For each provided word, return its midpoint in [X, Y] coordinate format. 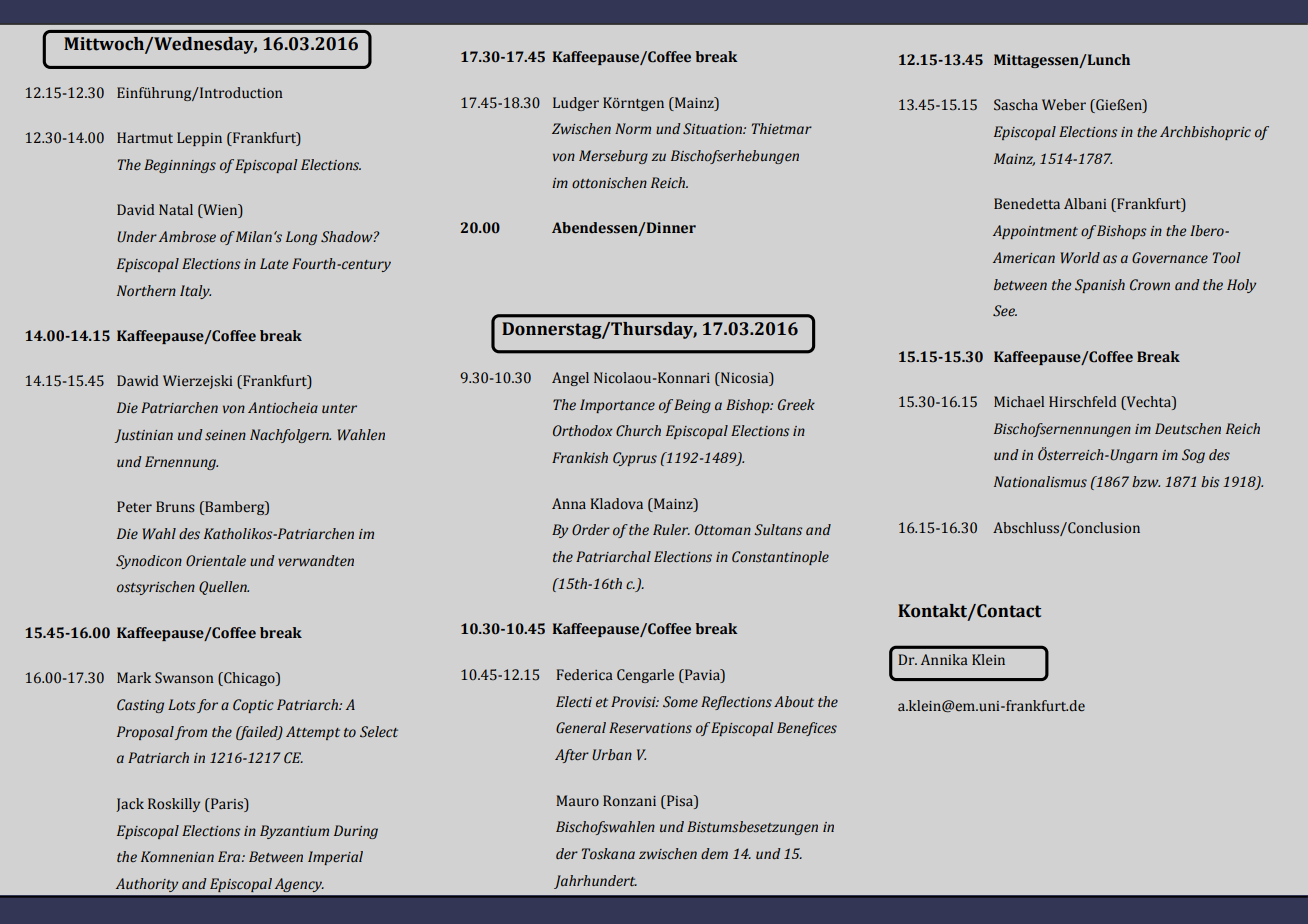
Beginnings [180, 166]
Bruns [175, 507]
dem [714, 854]
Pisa [680, 800]
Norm [633, 129]
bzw [1146, 481]
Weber [1064, 104]
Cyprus [635, 459]
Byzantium [294, 832]
